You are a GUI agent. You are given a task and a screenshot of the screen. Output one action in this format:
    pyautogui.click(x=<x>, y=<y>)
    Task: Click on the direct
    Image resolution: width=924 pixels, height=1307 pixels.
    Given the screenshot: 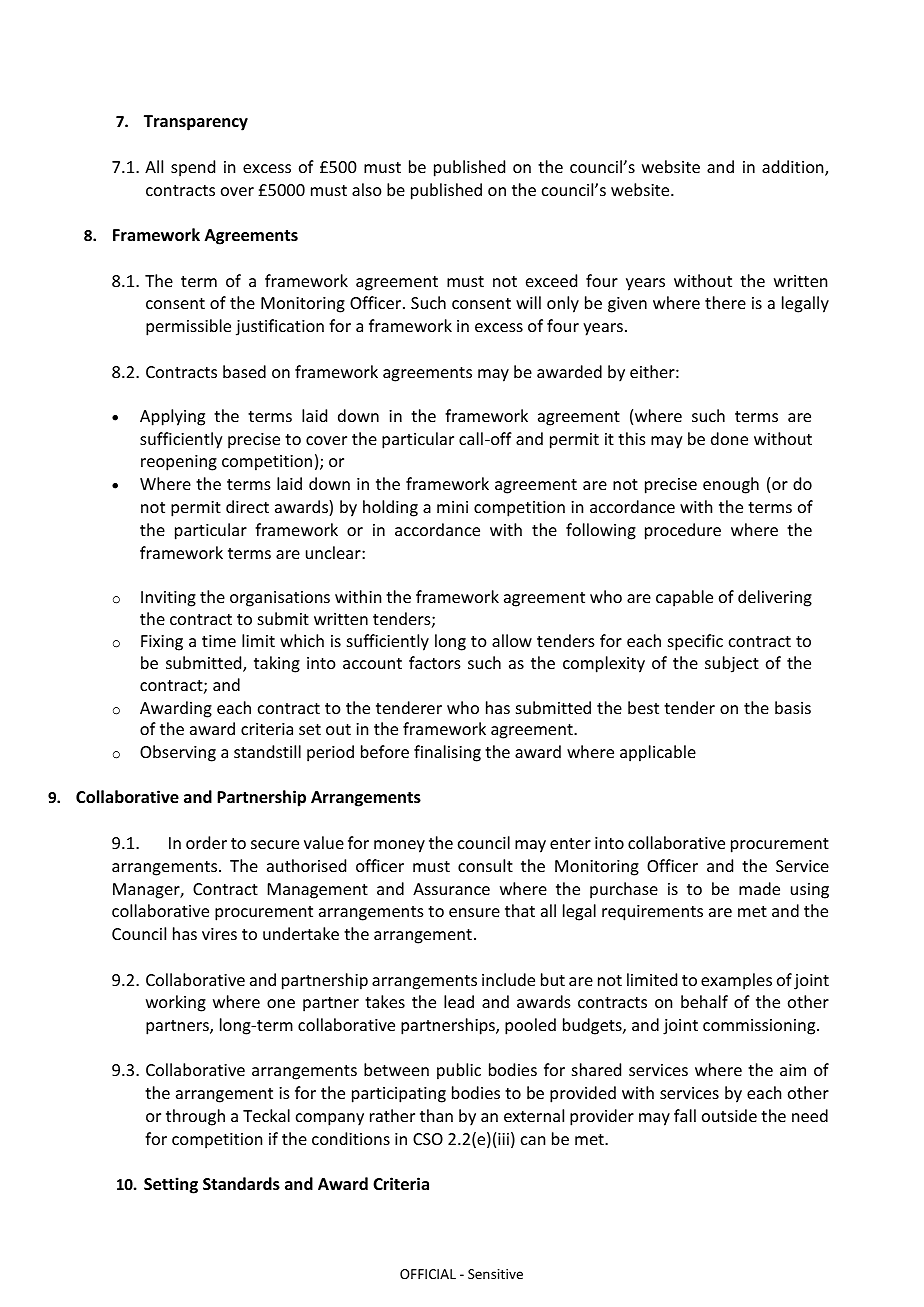 What is the action you would take?
    pyautogui.click(x=247, y=506)
